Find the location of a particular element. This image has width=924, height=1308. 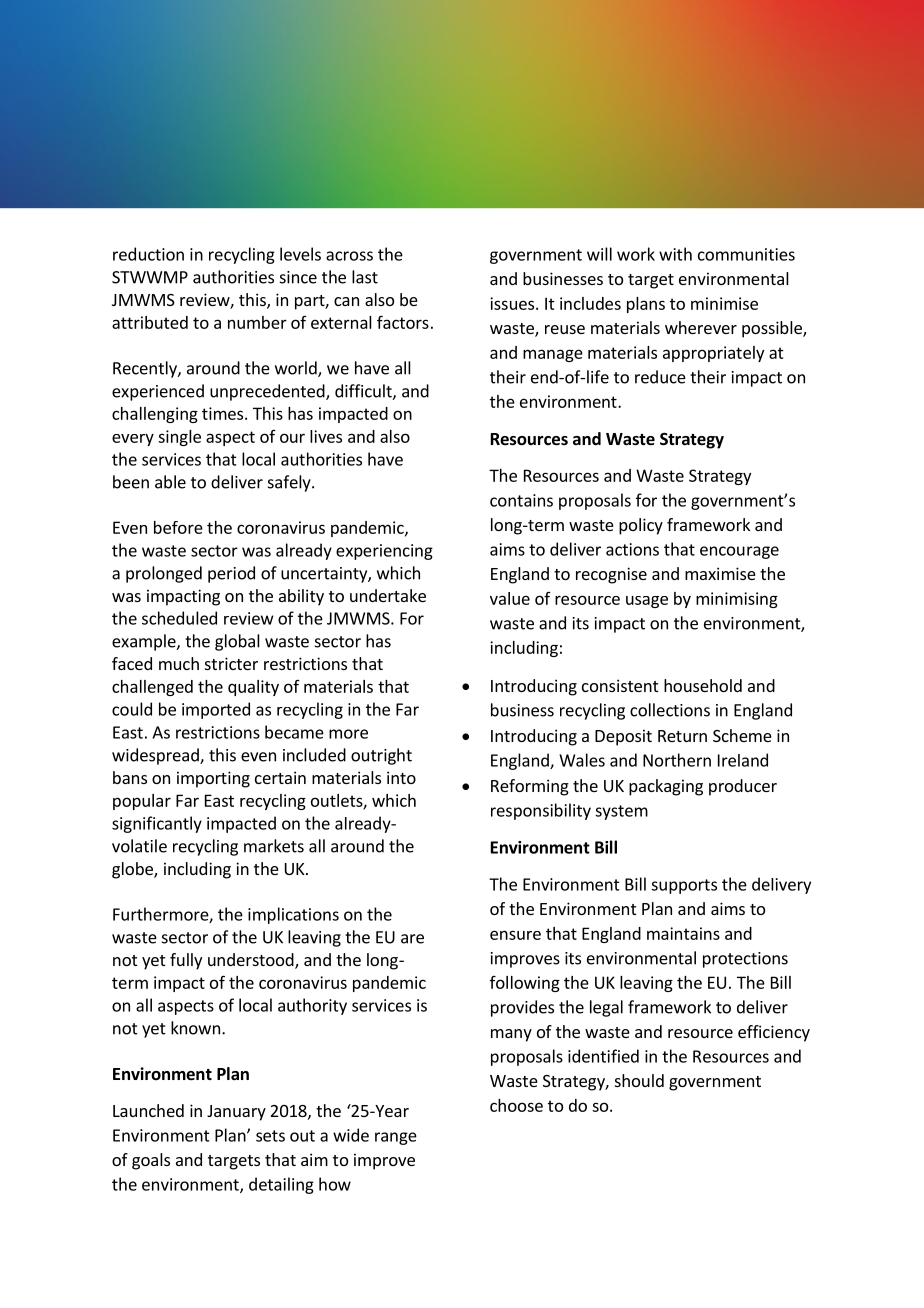

maximise is located at coordinates (720, 573).
